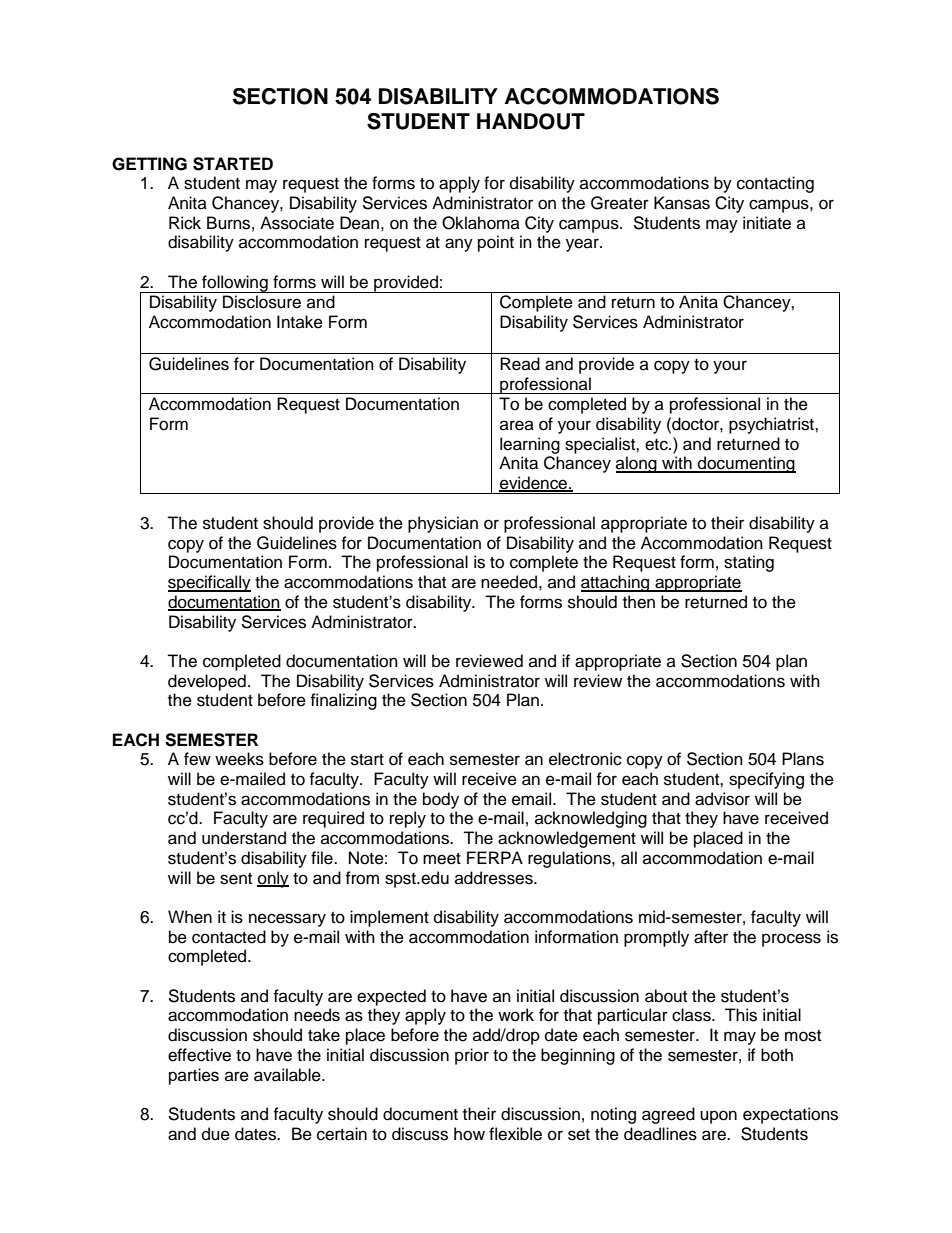  Describe the element at coordinates (216, 1134) in the screenshot. I see `due` at that location.
